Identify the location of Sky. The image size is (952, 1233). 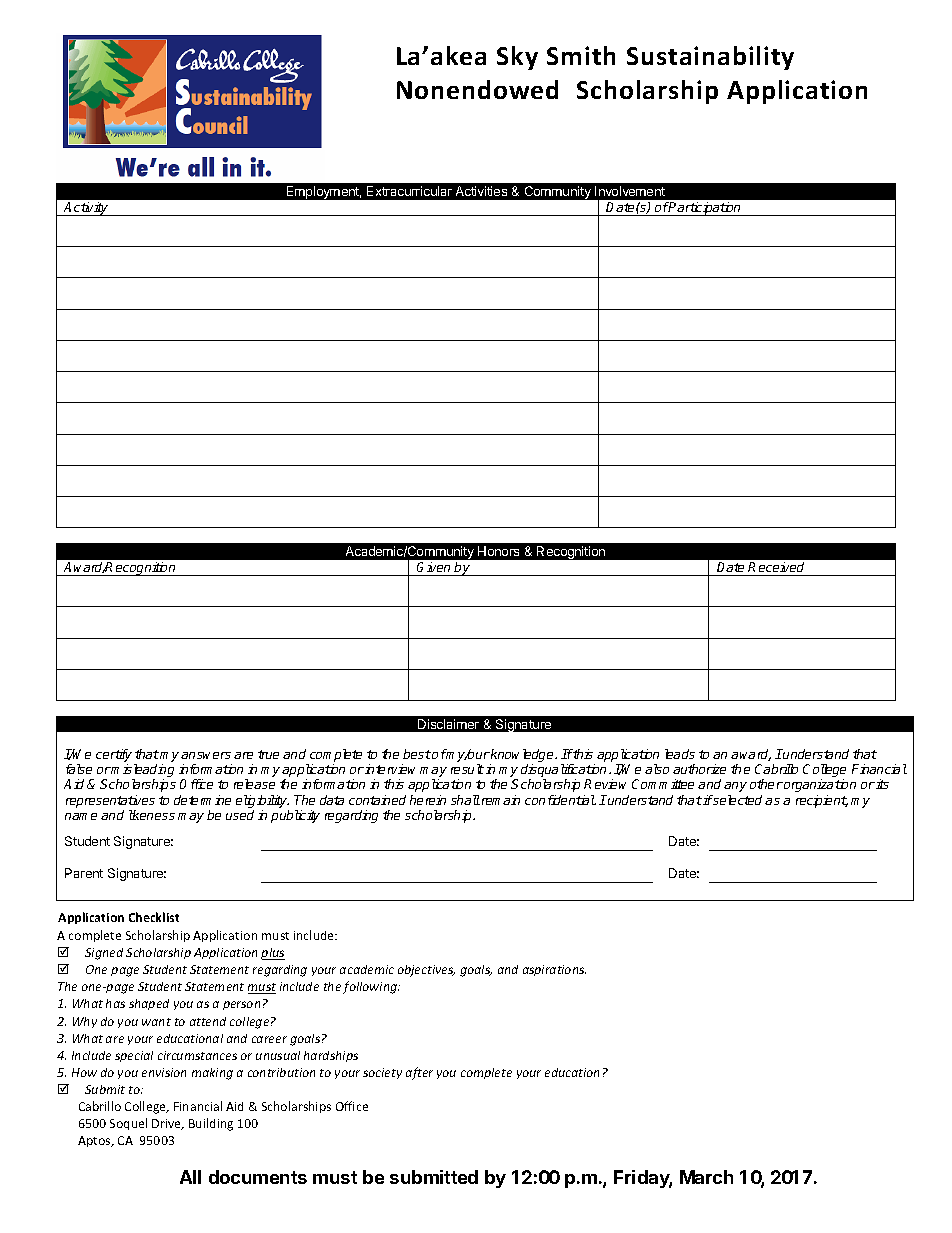
(517, 58).
